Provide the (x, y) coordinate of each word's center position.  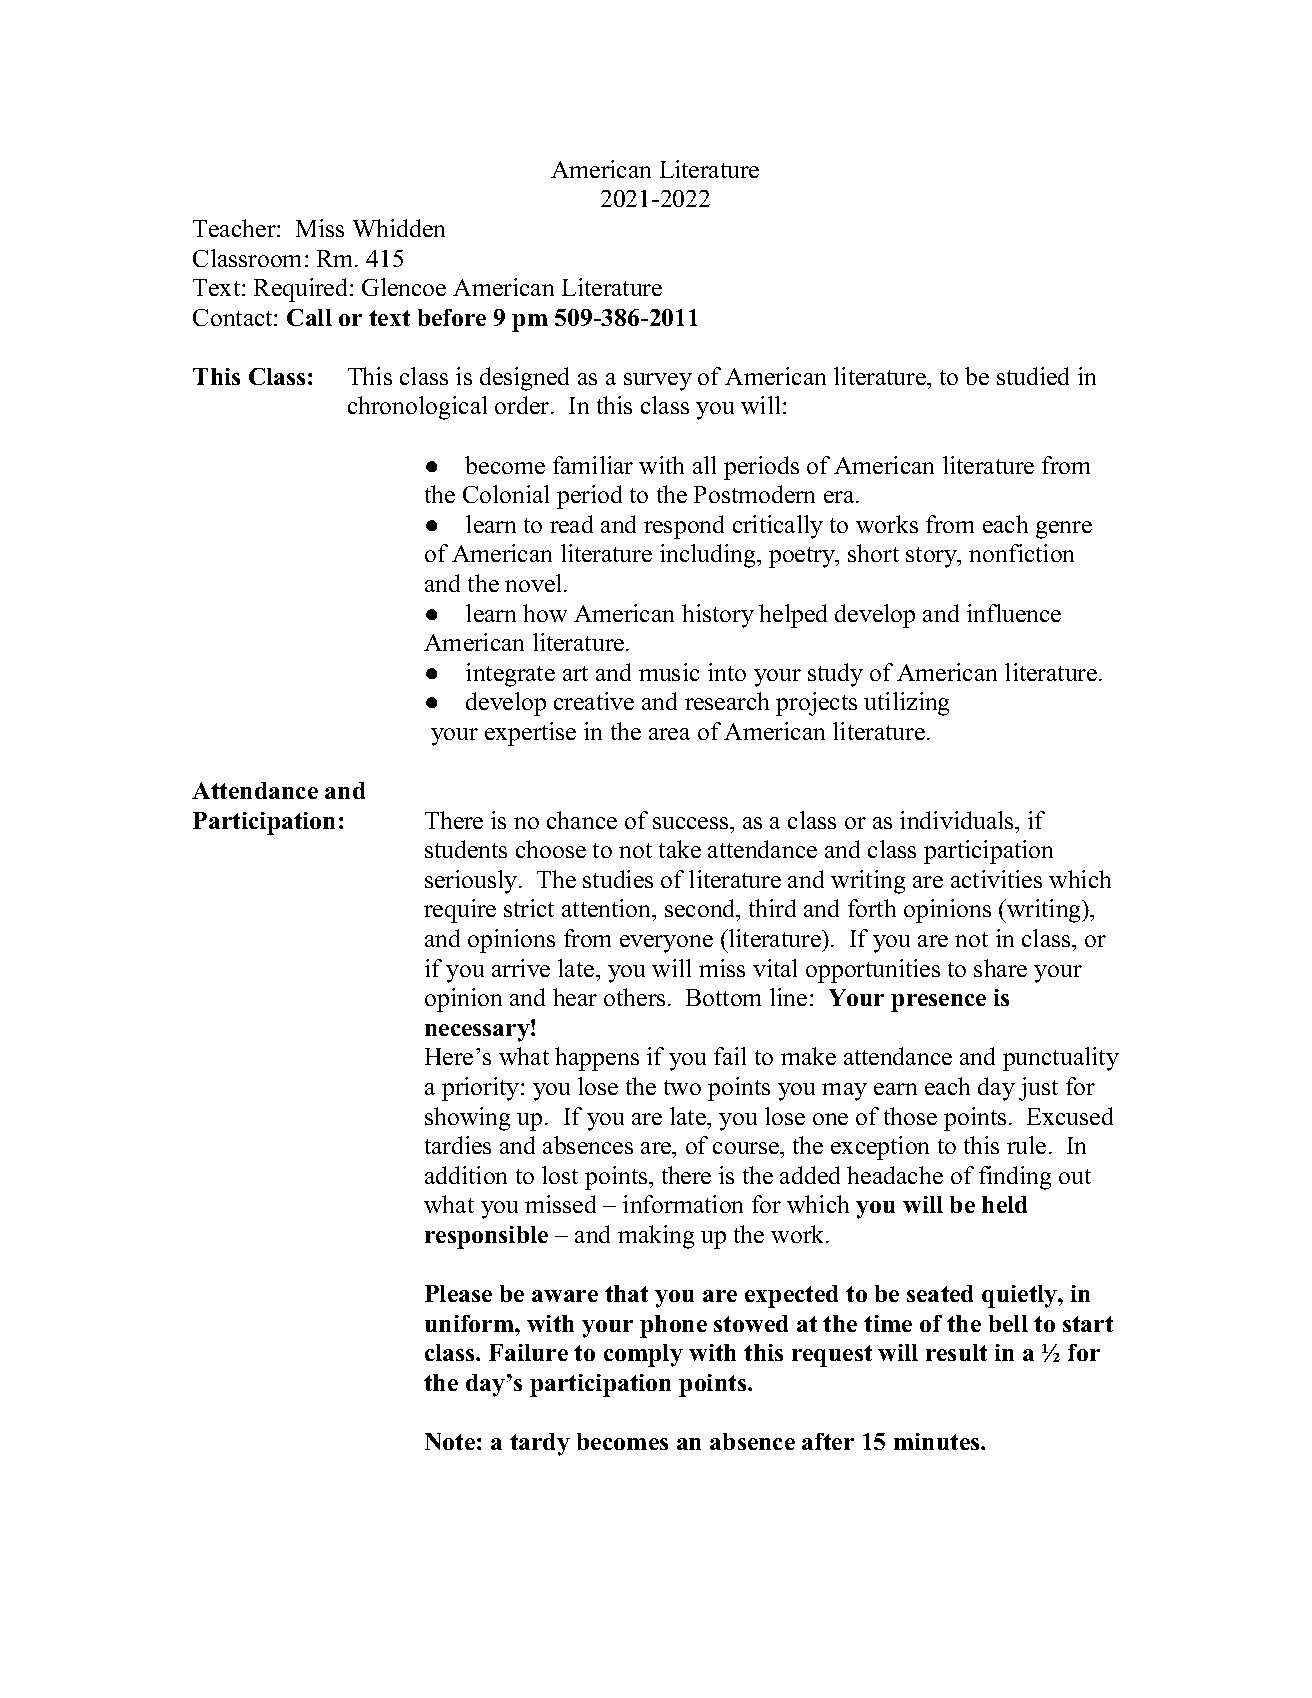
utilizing (906, 704)
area (669, 734)
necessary (478, 1032)
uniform (470, 1323)
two (682, 1087)
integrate (510, 675)
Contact (234, 317)
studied (1033, 376)
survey (658, 382)
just (1038, 1089)
